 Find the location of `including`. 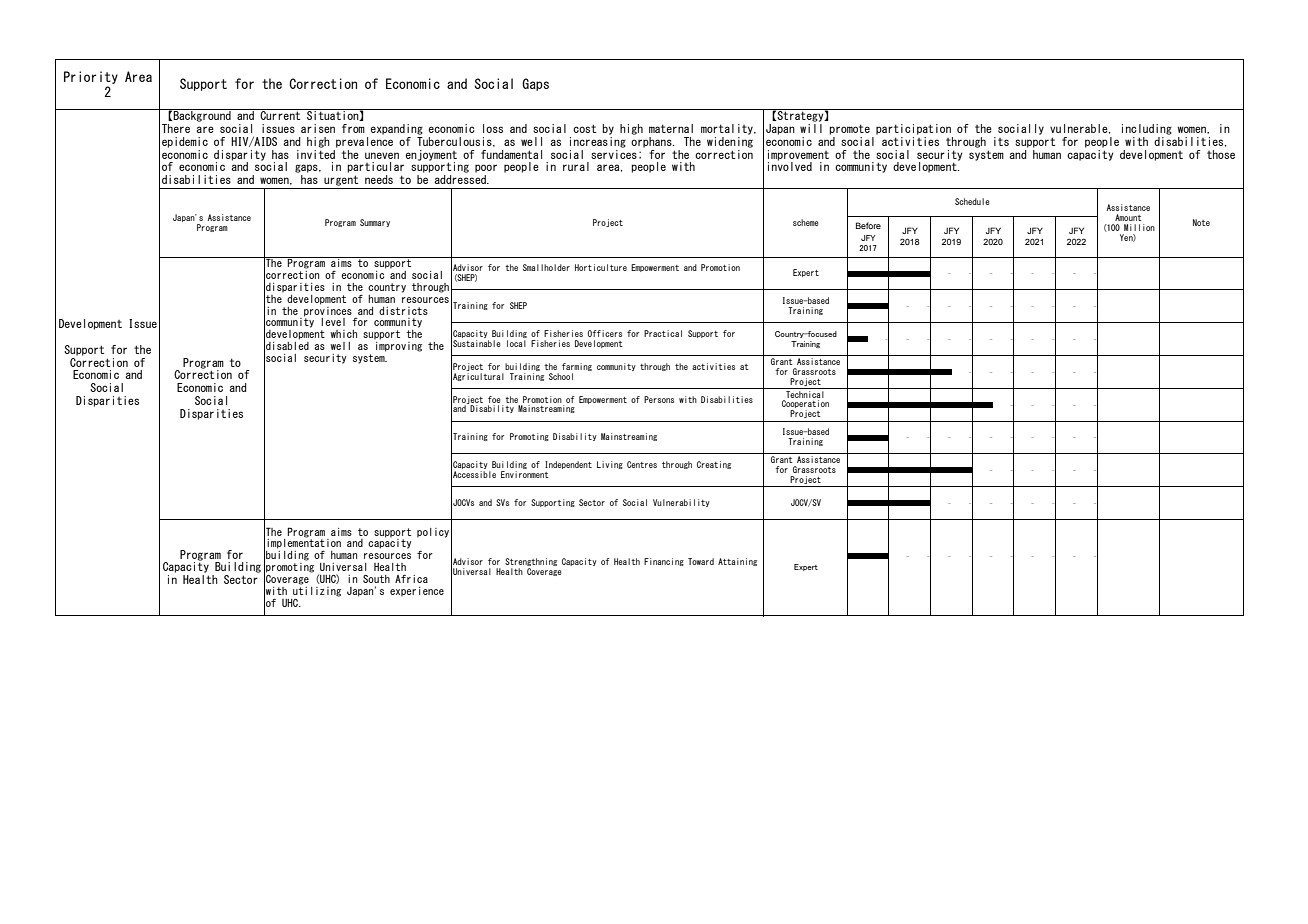

including is located at coordinates (1147, 129).
